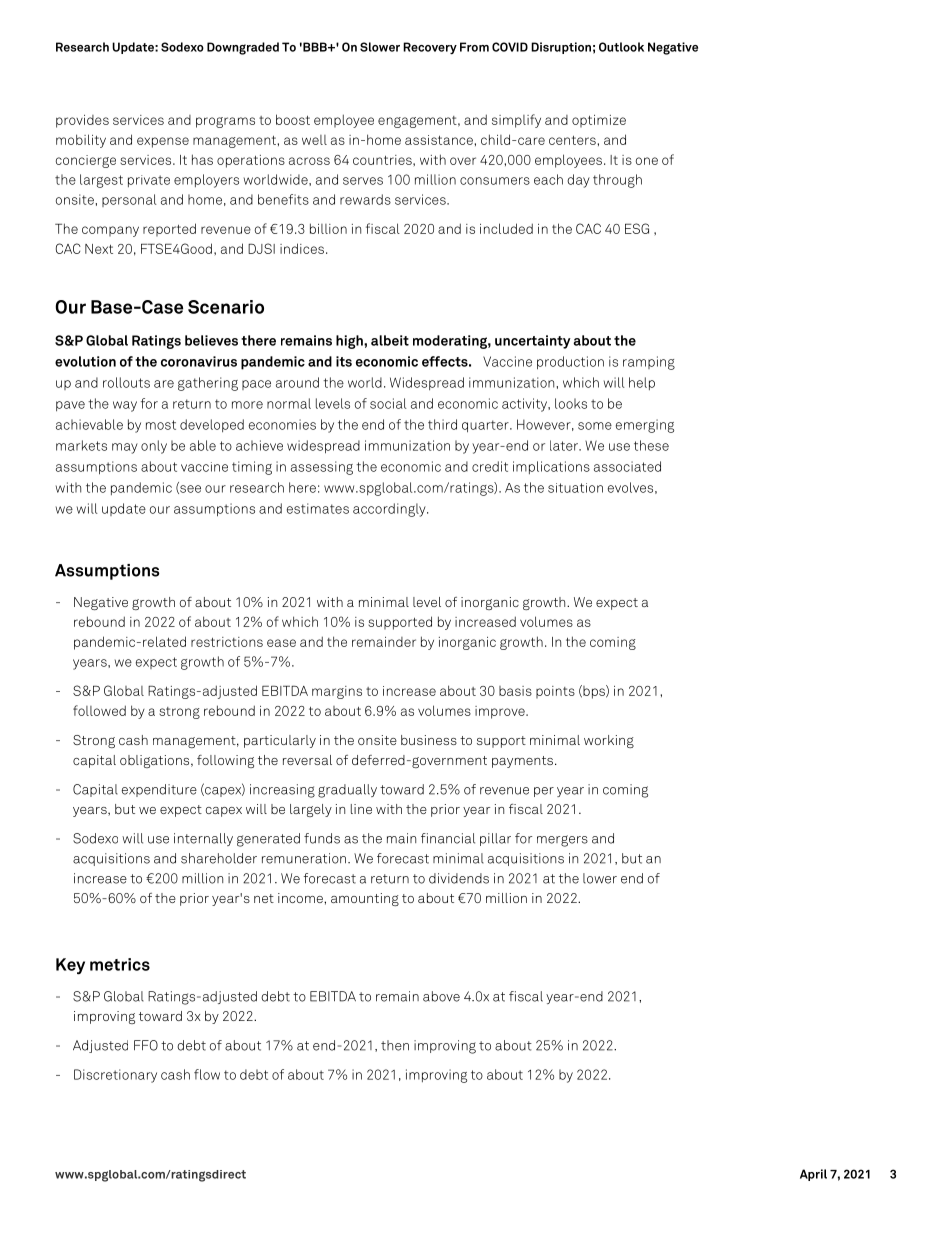  What do you see at coordinates (163, 142) in the screenshot?
I see `expense` at bounding box center [163, 142].
